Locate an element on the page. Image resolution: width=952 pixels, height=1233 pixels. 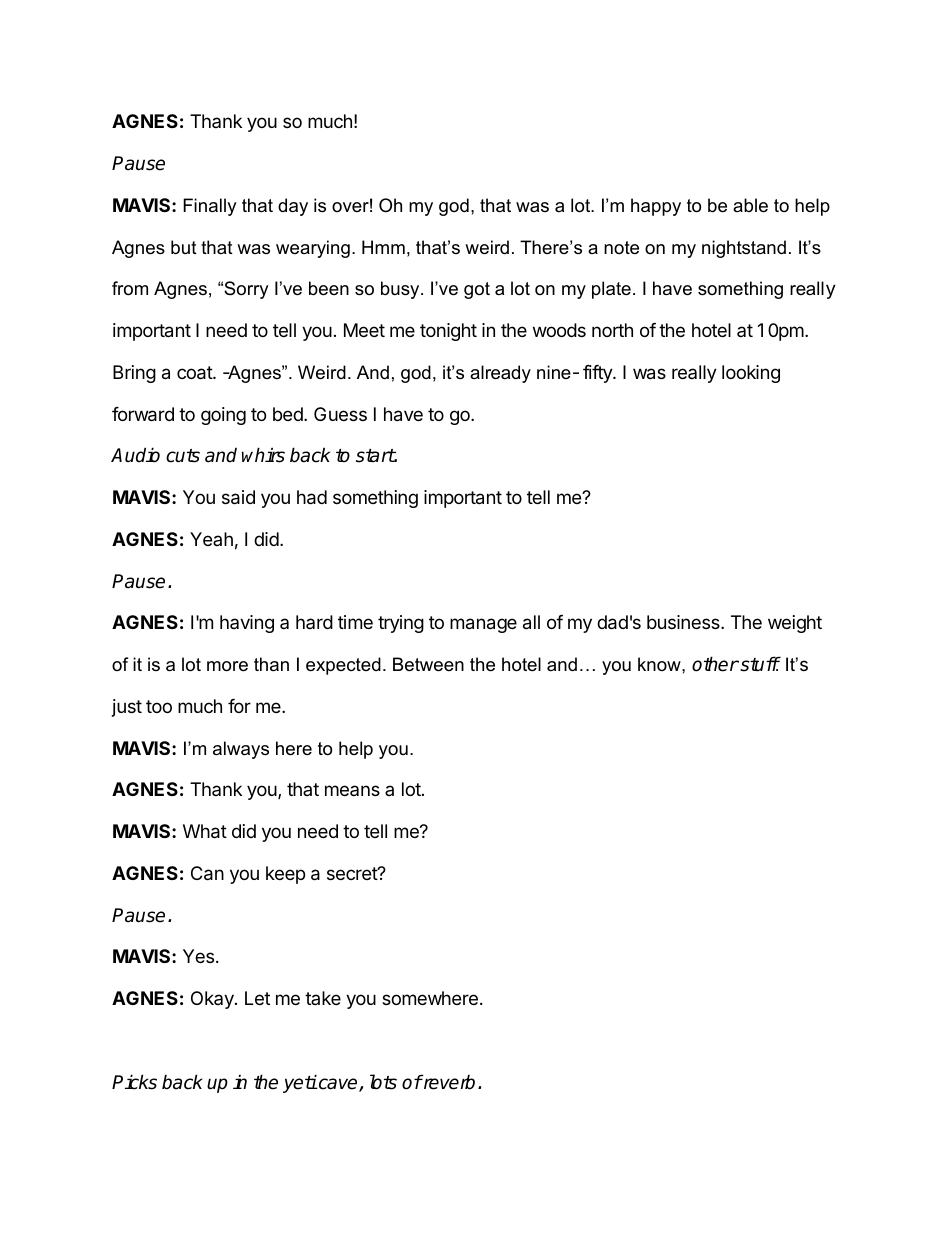
means is located at coordinates (352, 790).
